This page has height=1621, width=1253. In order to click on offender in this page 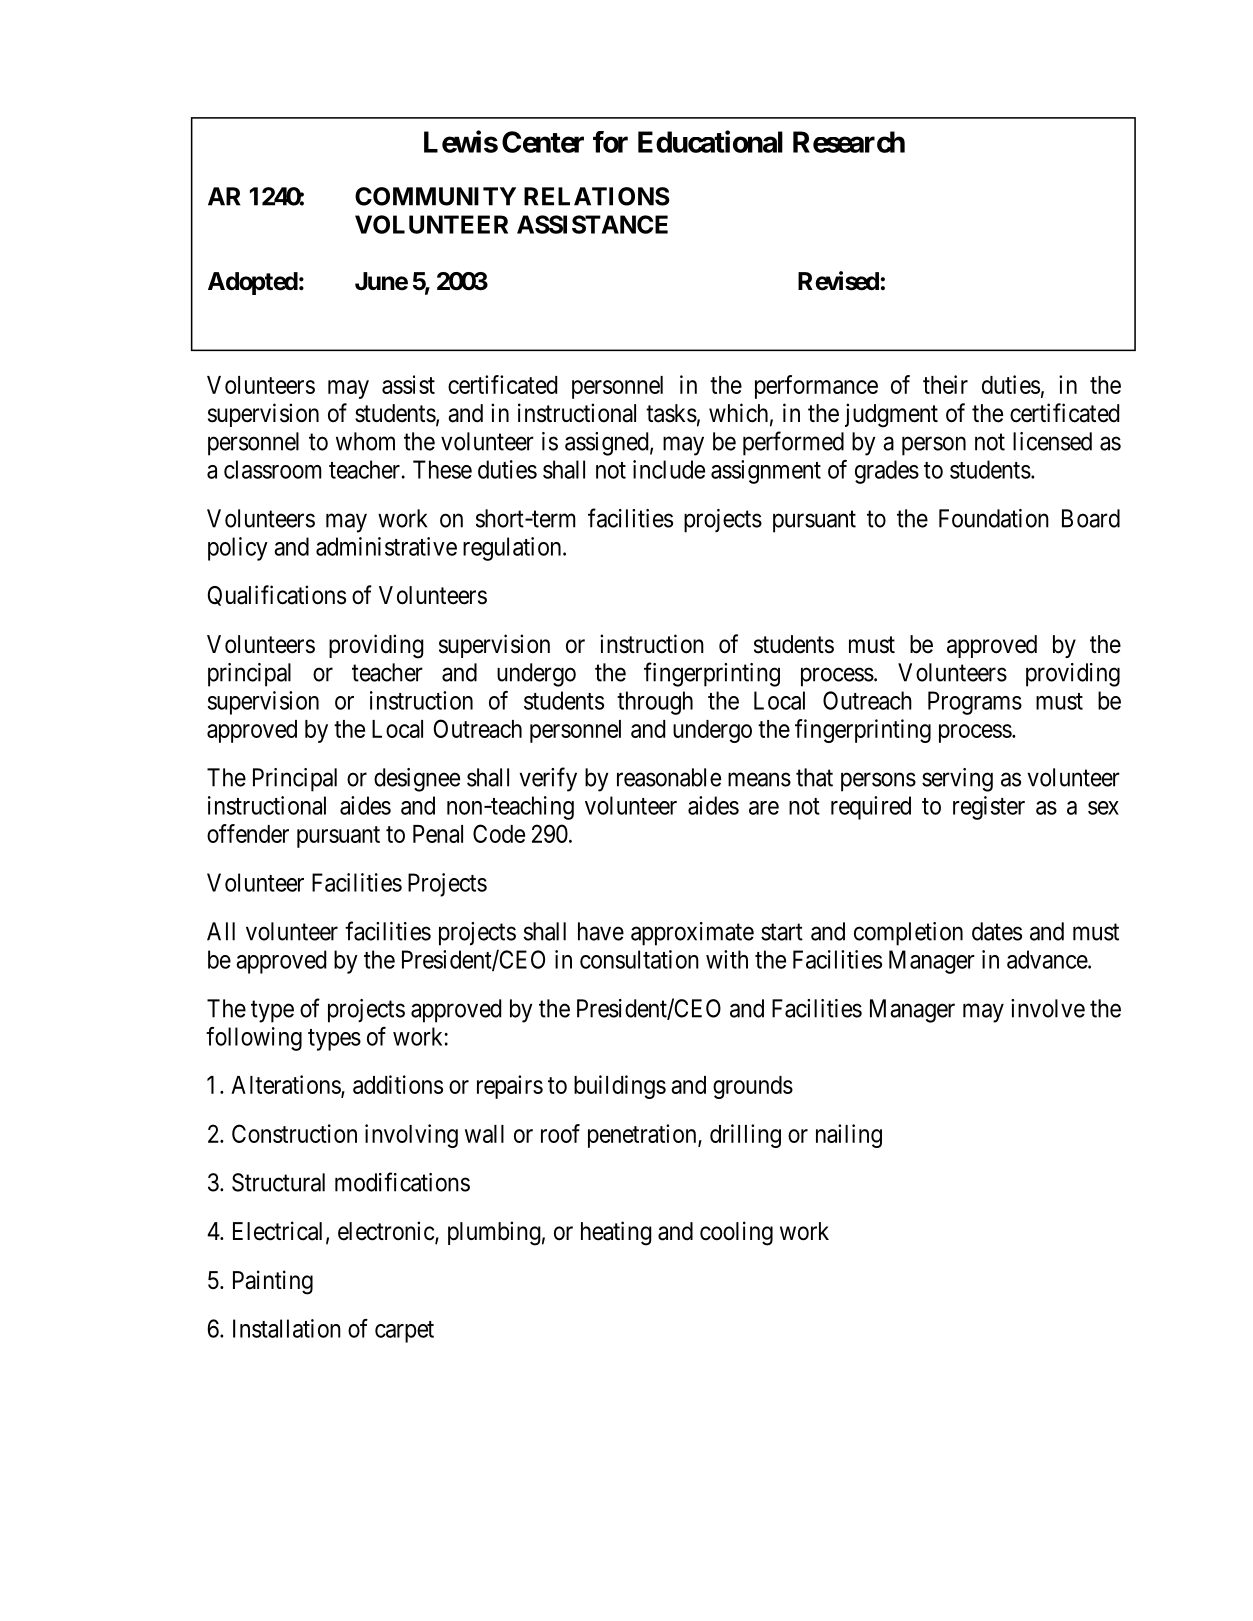, I will do `click(248, 833)`.
